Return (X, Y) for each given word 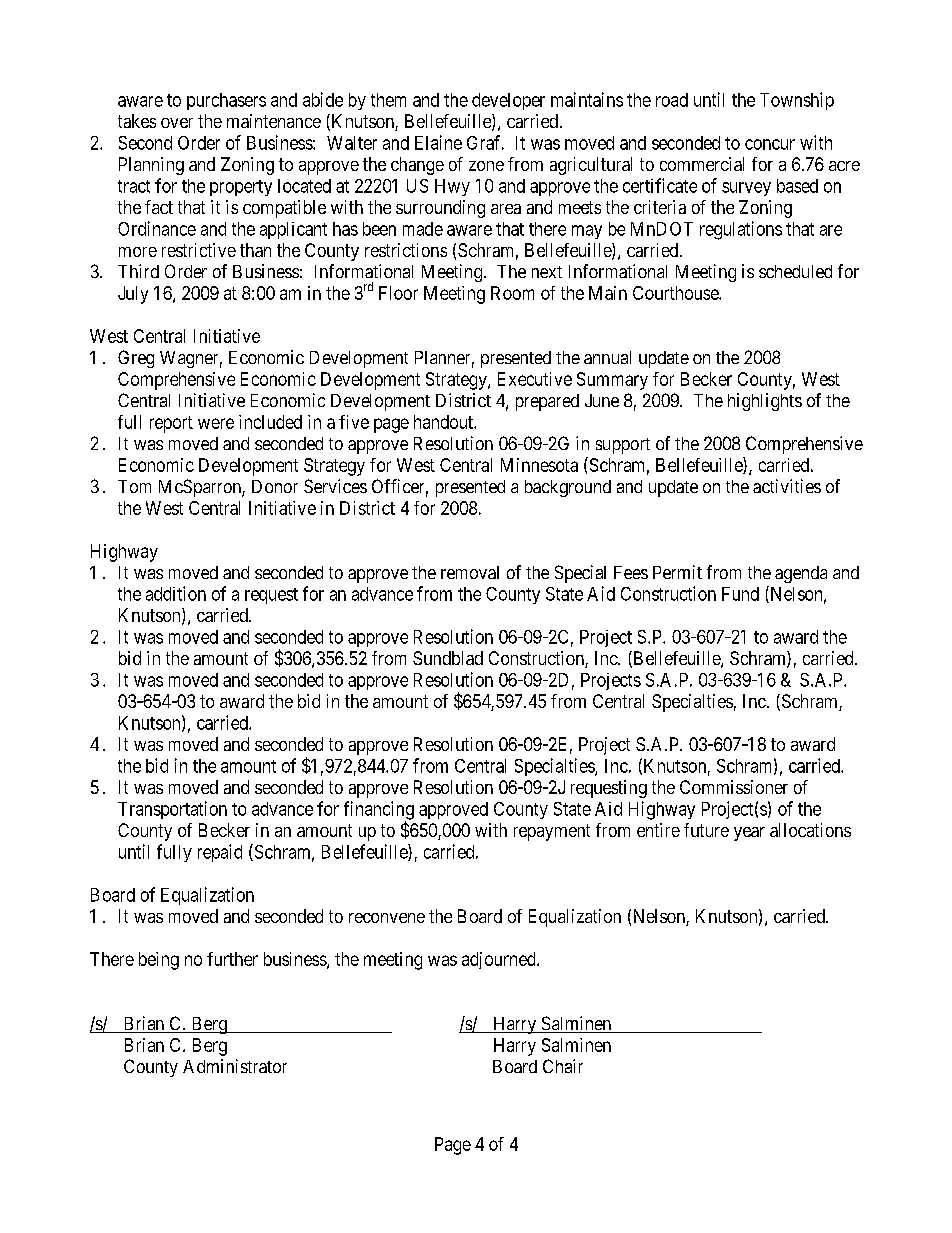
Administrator (235, 1066)
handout (444, 422)
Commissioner (734, 787)
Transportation (172, 810)
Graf (485, 142)
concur (770, 144)
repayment (552, 832)
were (216, 423)
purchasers (226, 101)
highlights (765, 402)
